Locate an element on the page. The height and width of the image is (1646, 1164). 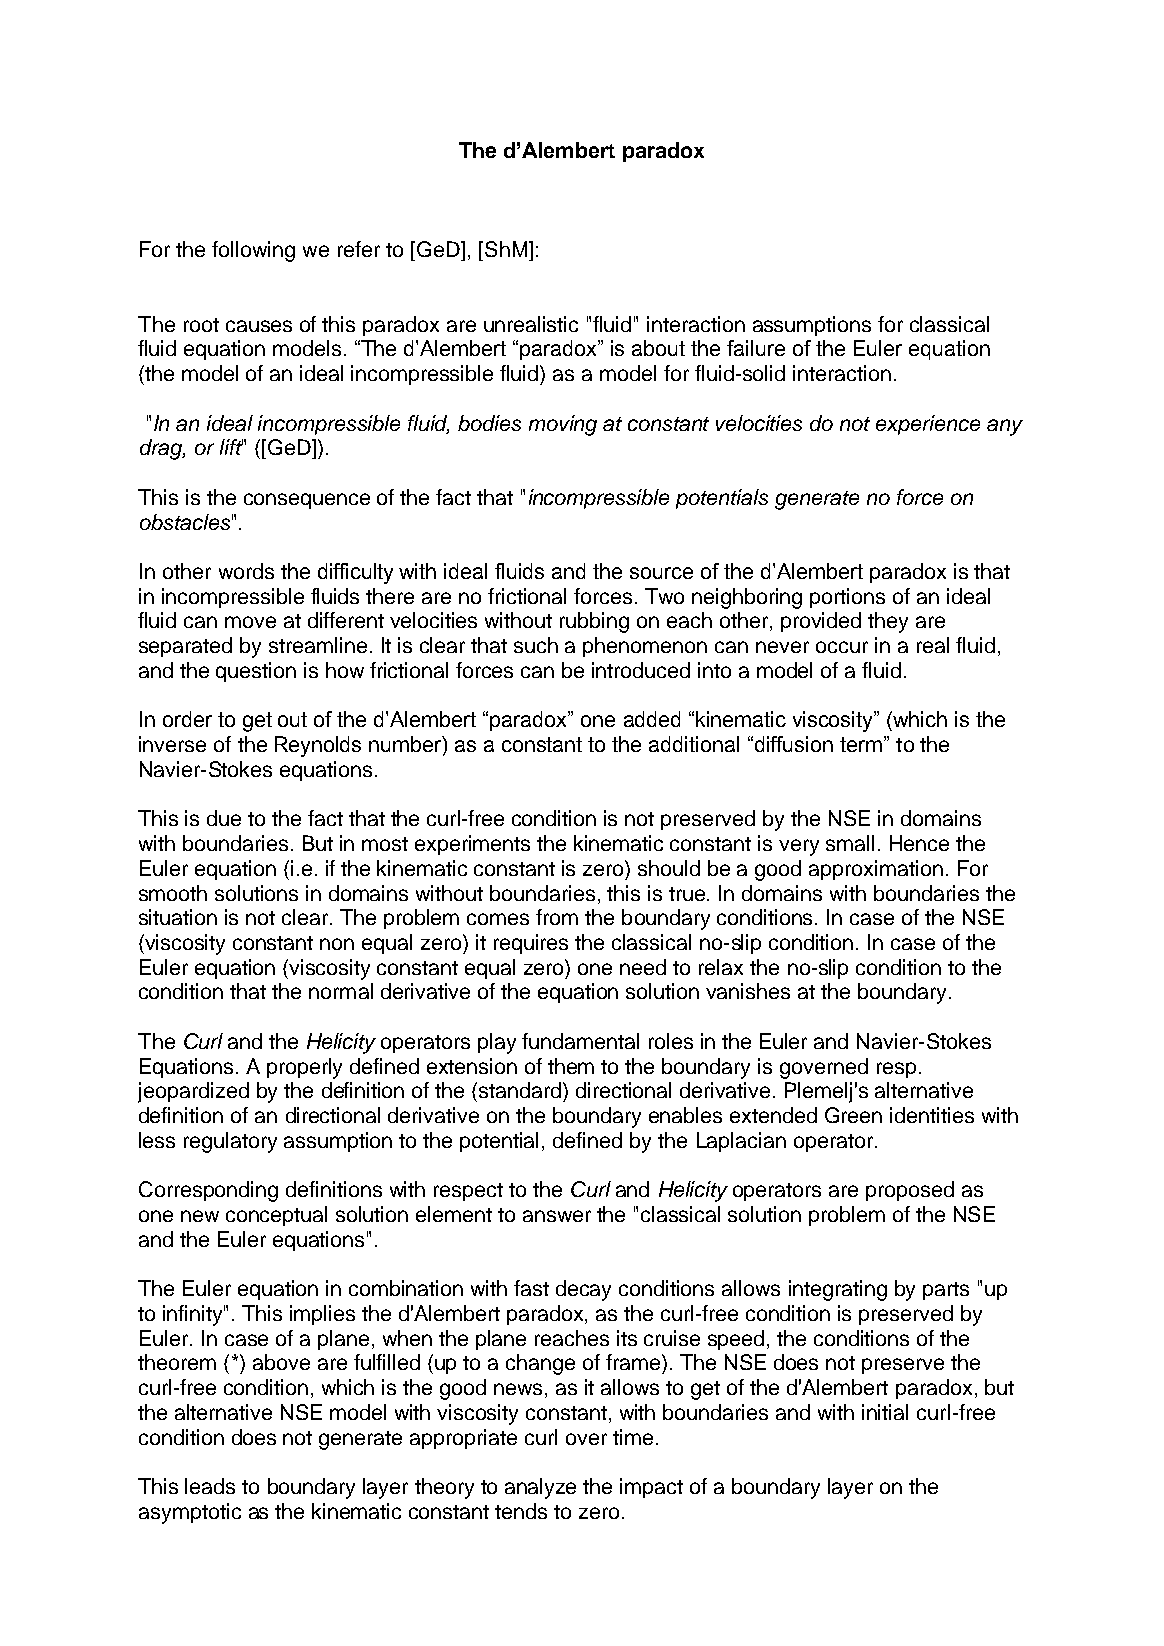
words is located at coordinates (246, 571).
